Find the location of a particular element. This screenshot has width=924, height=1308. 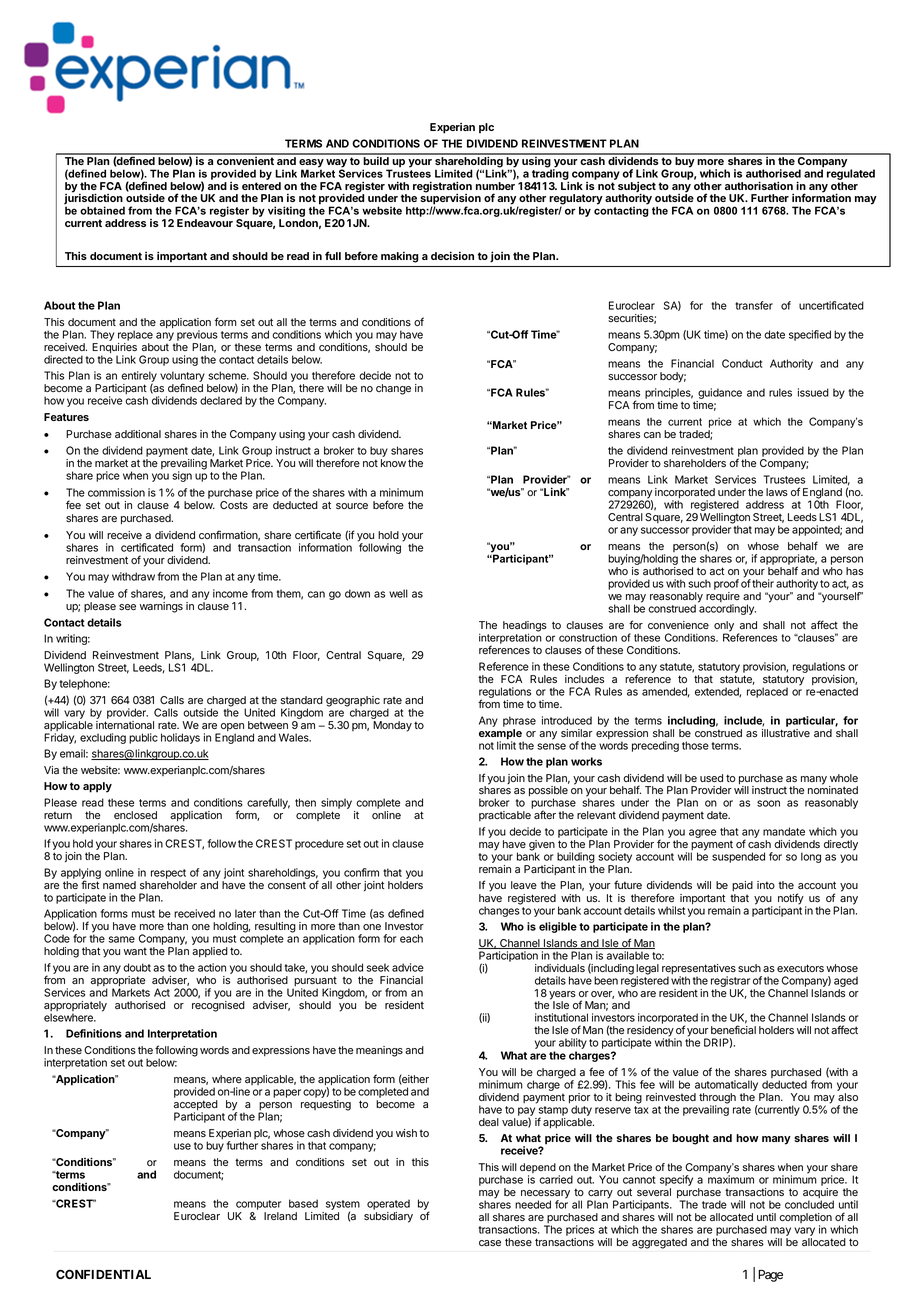

supervision is located at coordinates (450, 199).
